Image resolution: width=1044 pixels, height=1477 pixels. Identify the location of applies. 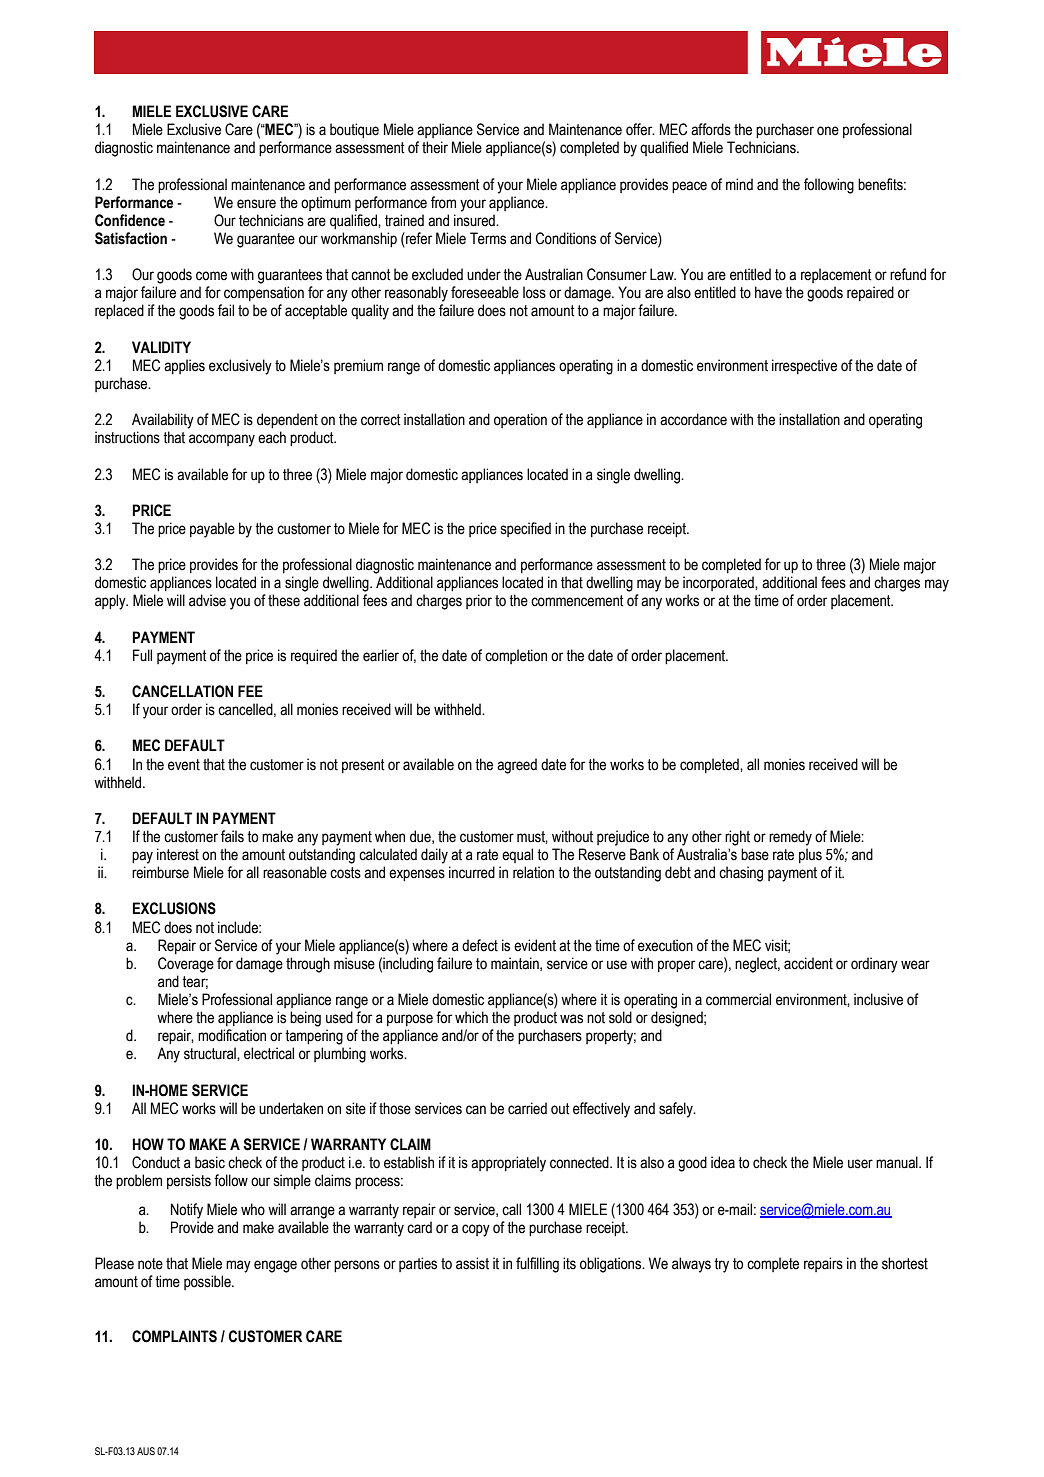
(184, 366).
